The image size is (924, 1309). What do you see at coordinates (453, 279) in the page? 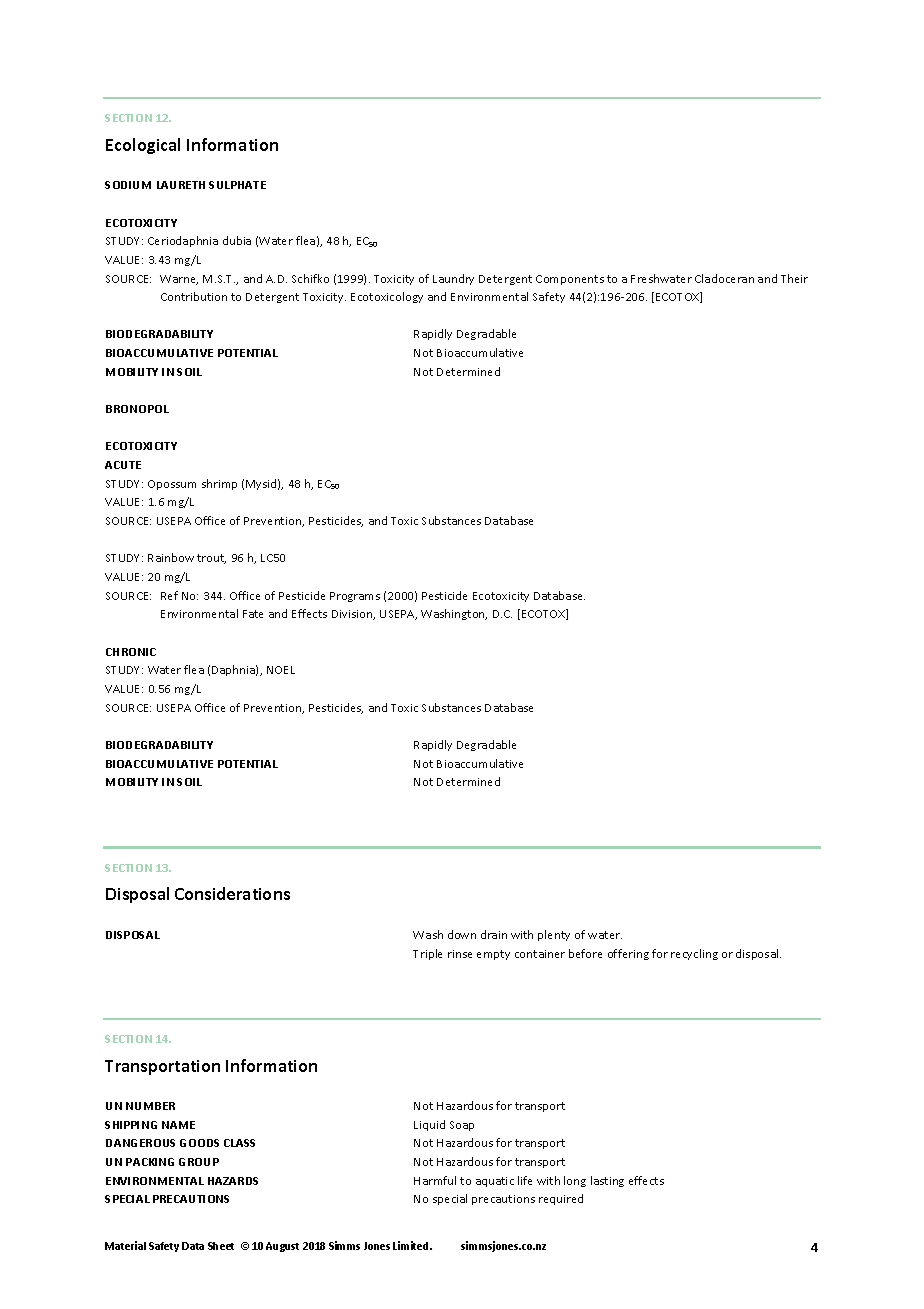
I see `Laundry` at bounding box center [453, 279].
